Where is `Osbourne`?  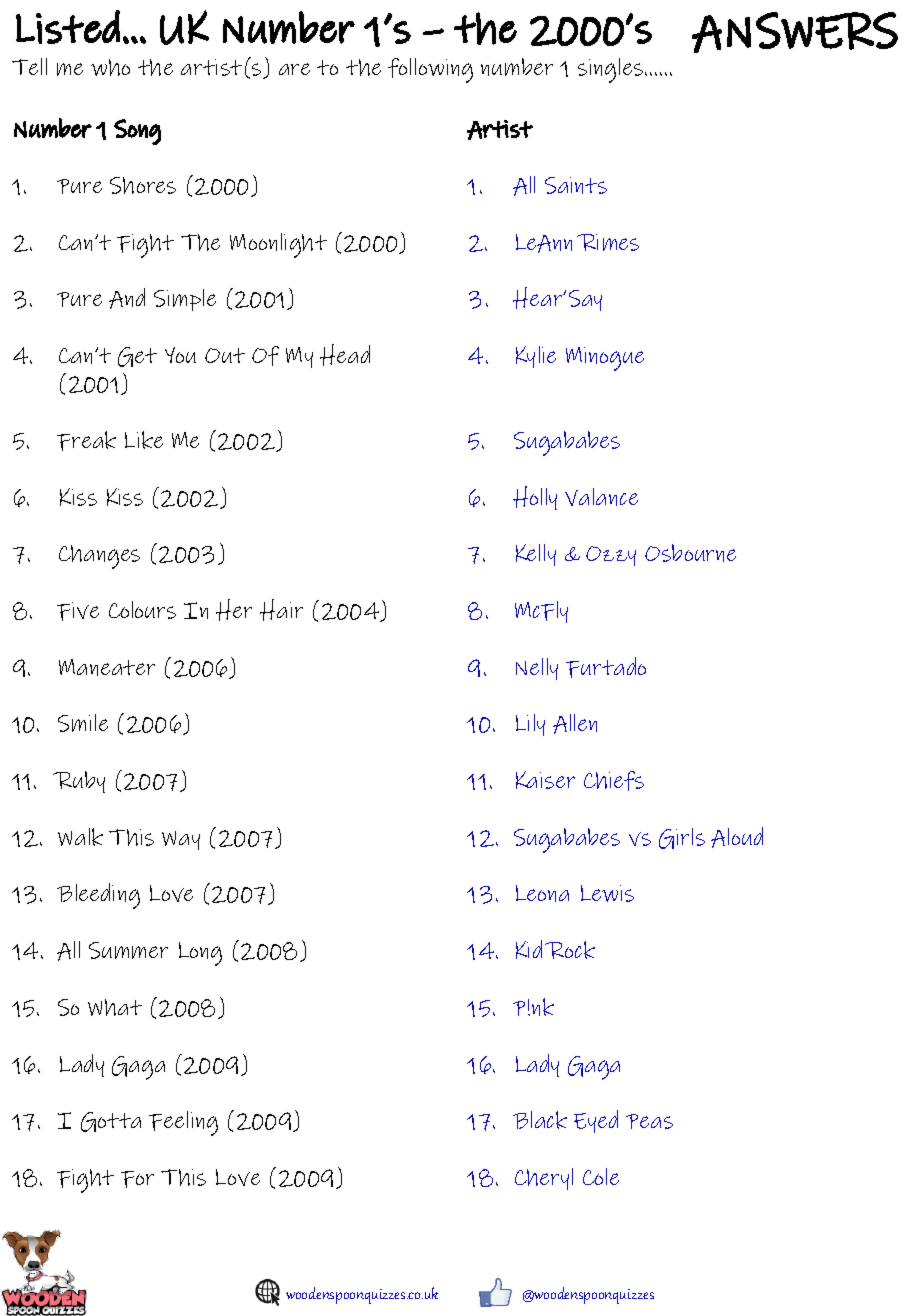 Osbourne is located at coordinates (690, 553).
